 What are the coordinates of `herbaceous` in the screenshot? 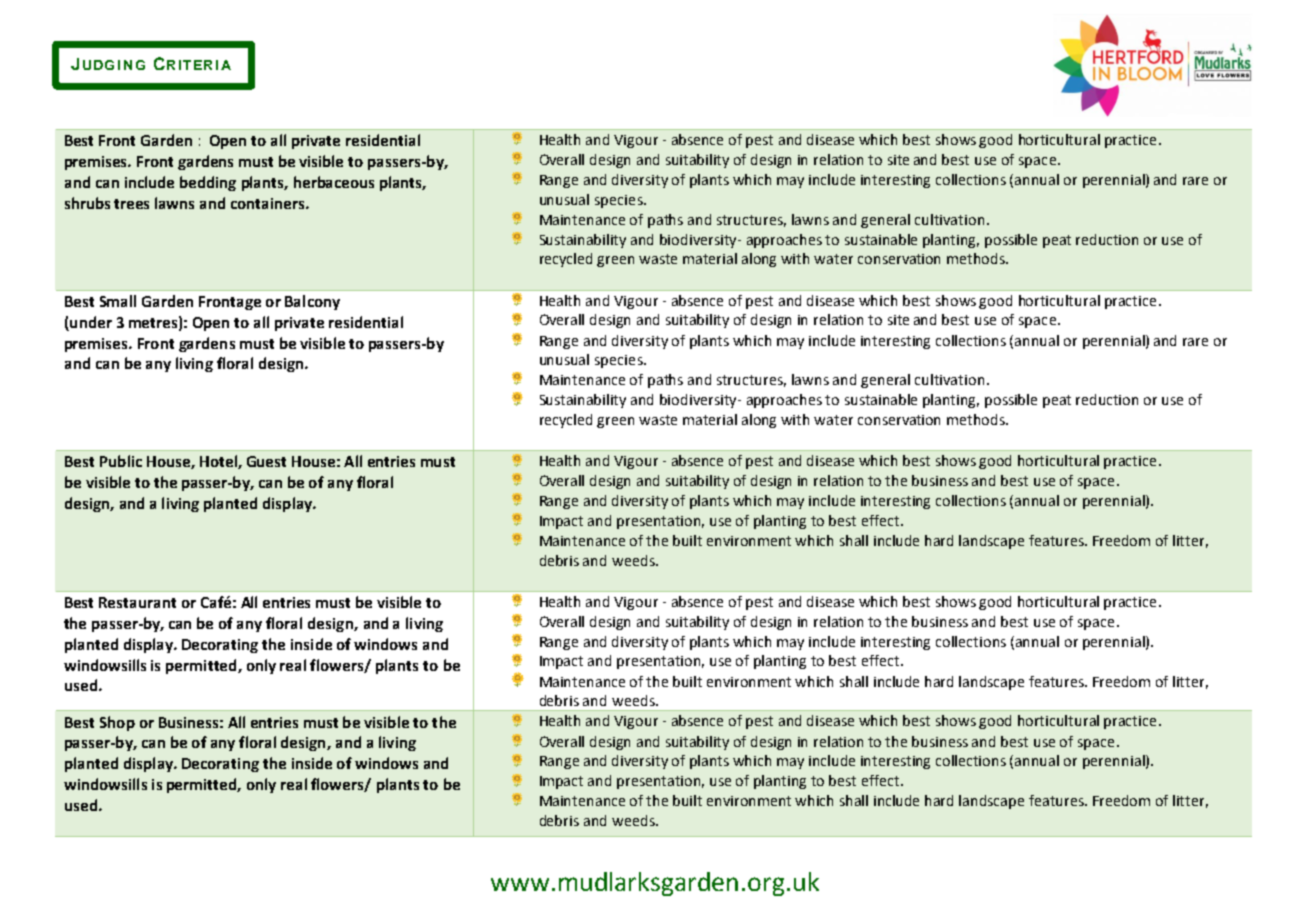 It's located at (334, 182).
